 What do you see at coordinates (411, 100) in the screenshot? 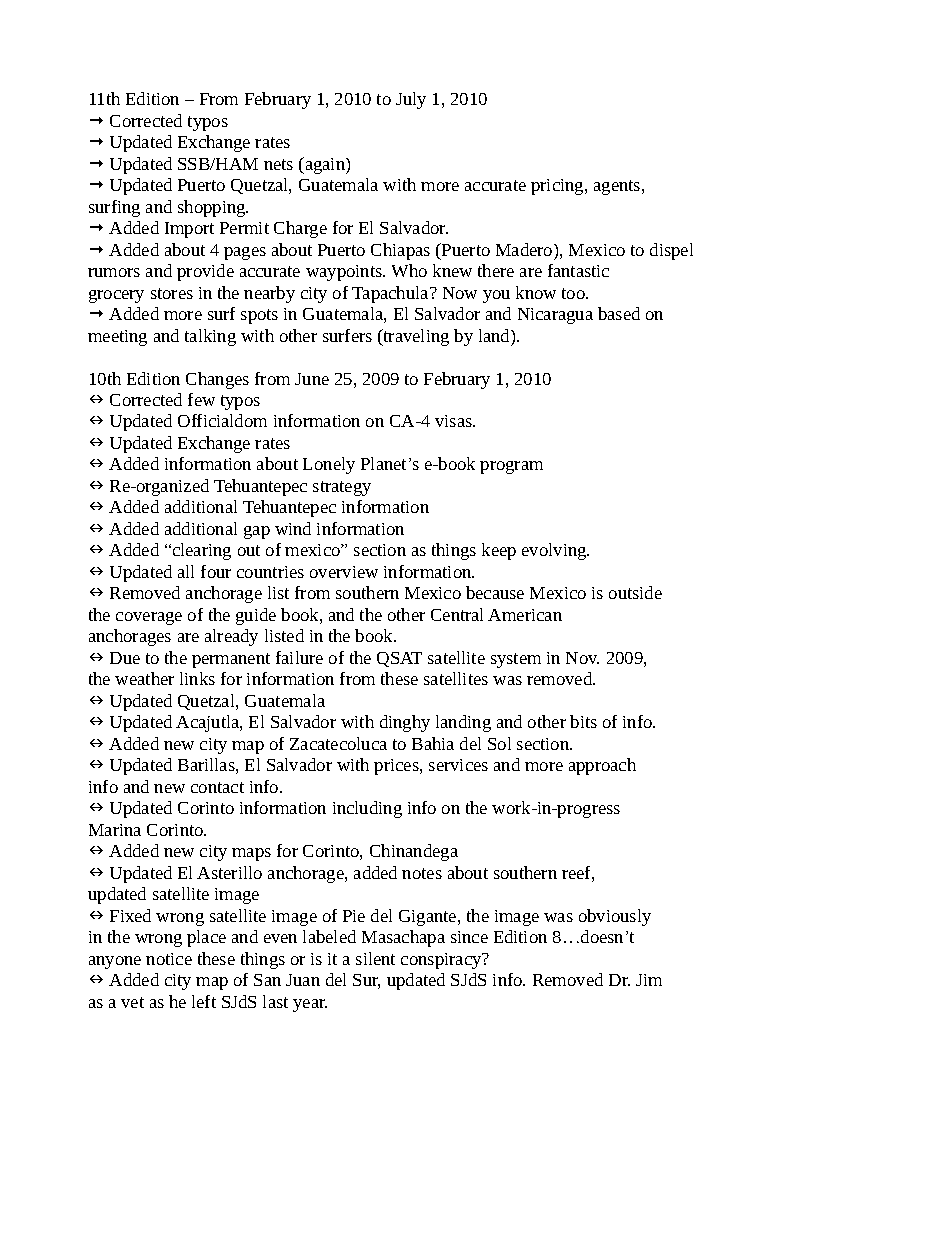
I see `July` at bounding box center [411, 100].
